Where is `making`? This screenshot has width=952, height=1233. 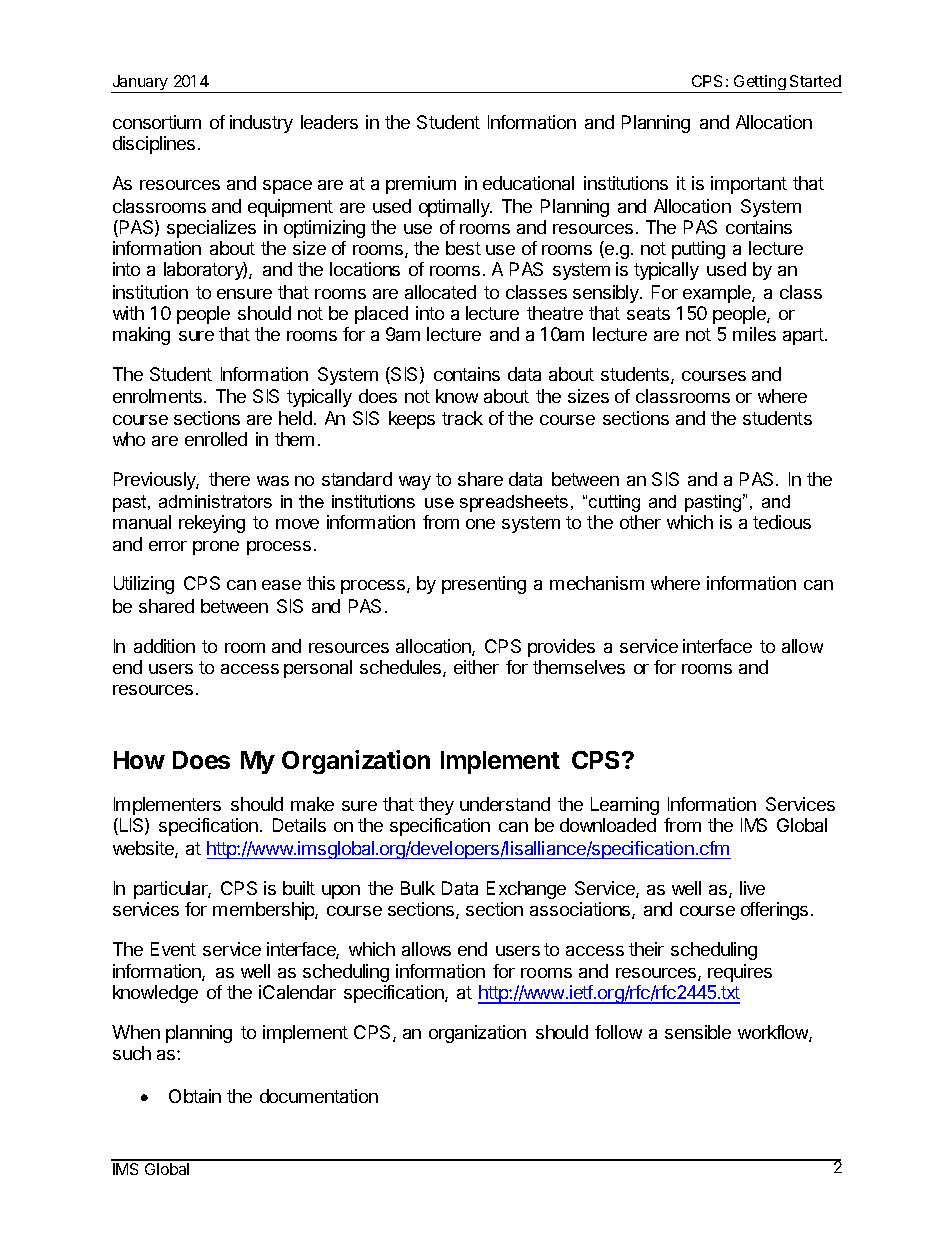
making is located at coordinates (141, 336).
